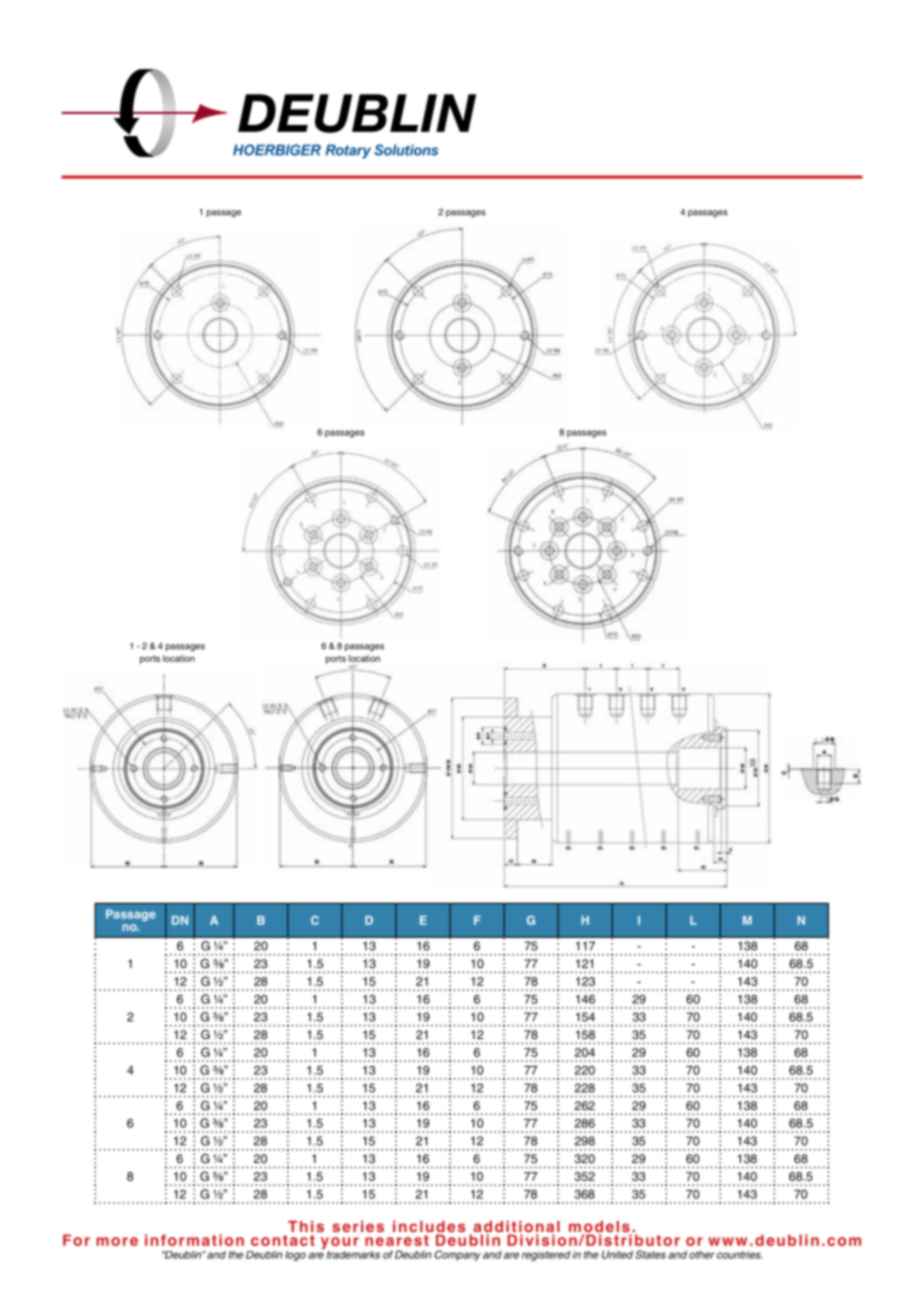  What do you see at coordinates (283, 1240) in the screenshot?
I see `contact` at bounding box center [283, 1240].
